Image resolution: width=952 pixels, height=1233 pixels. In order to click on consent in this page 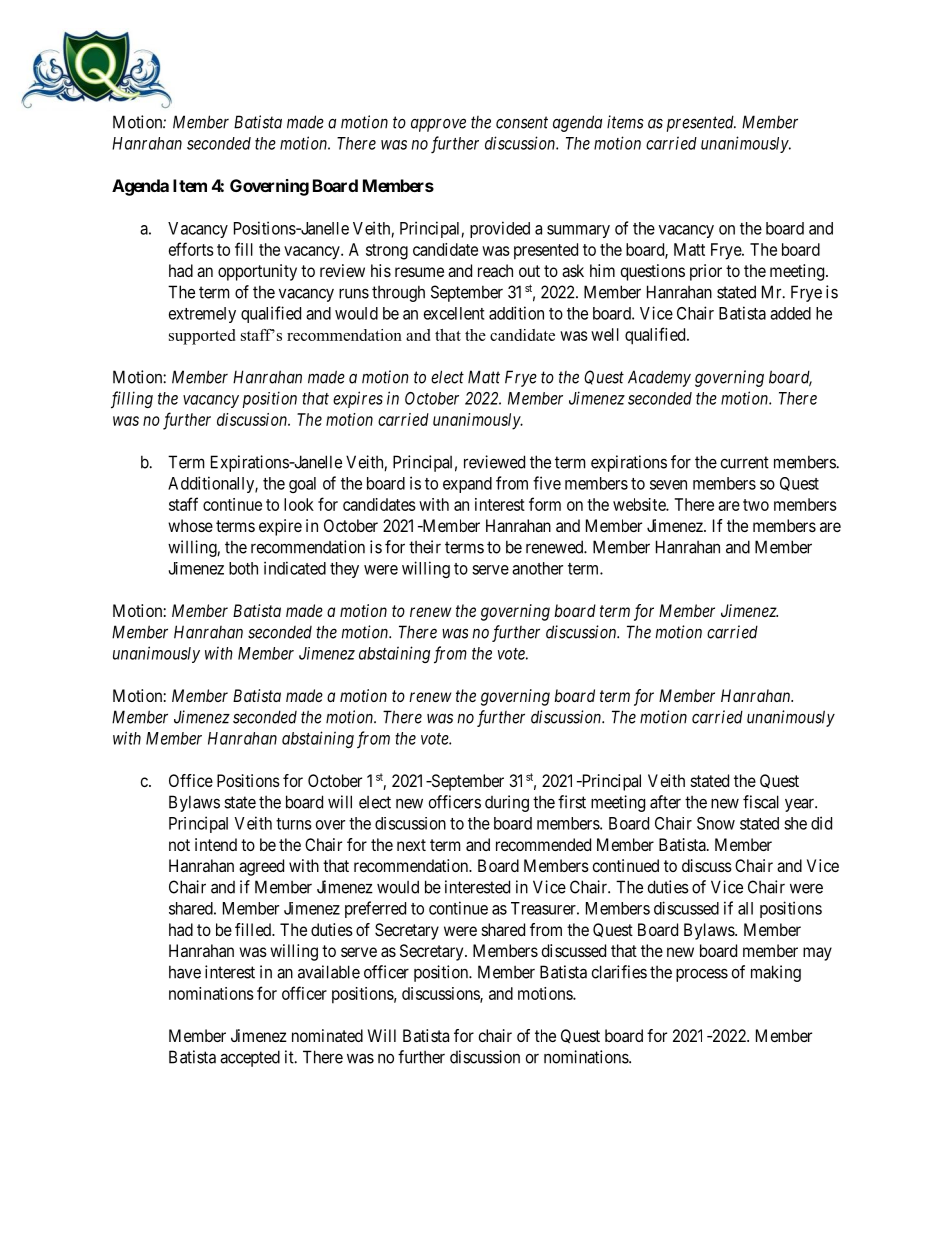, I will do `click(522, 122)`.
